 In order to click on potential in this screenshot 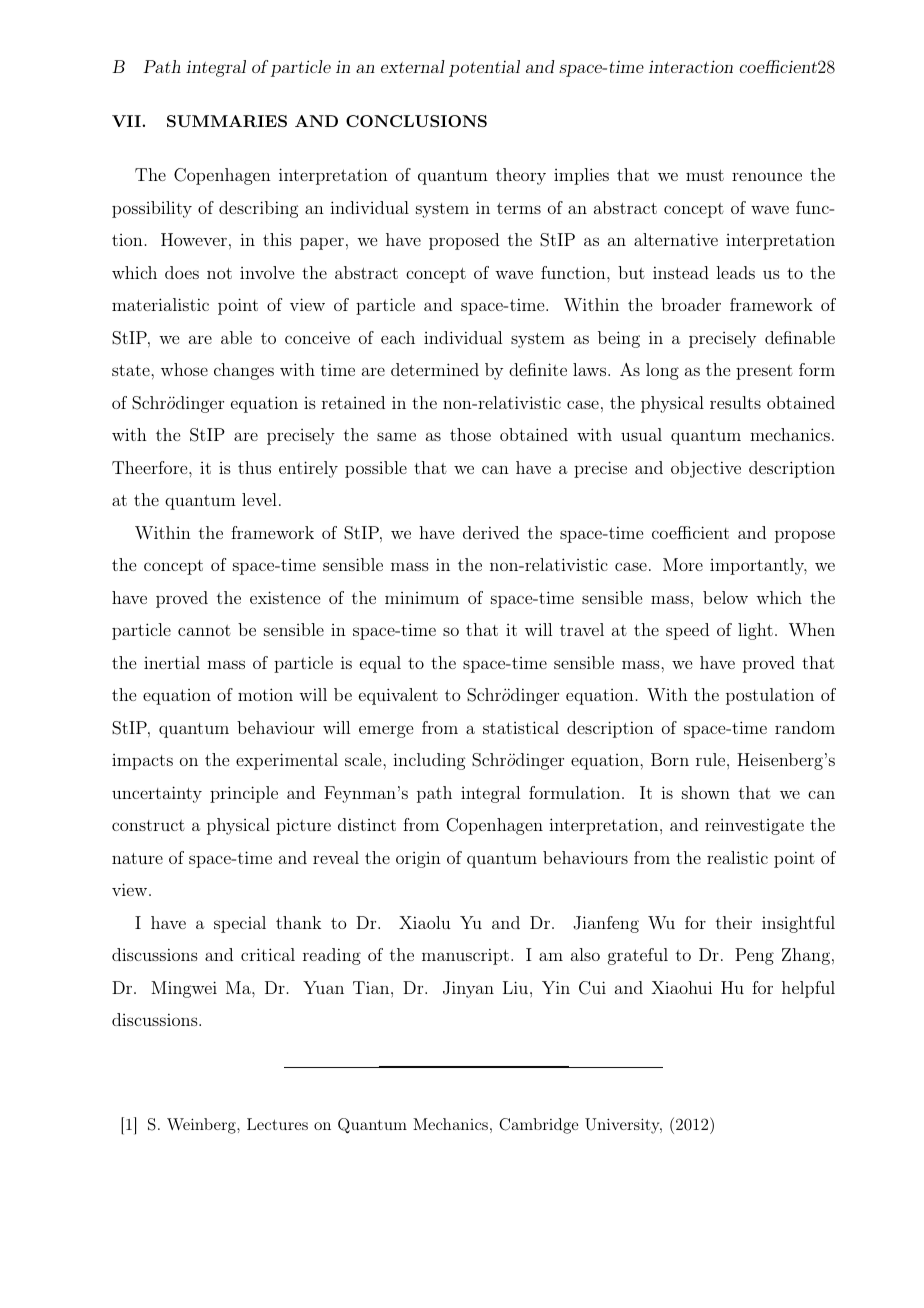, I will do `click(484, 68)`.
